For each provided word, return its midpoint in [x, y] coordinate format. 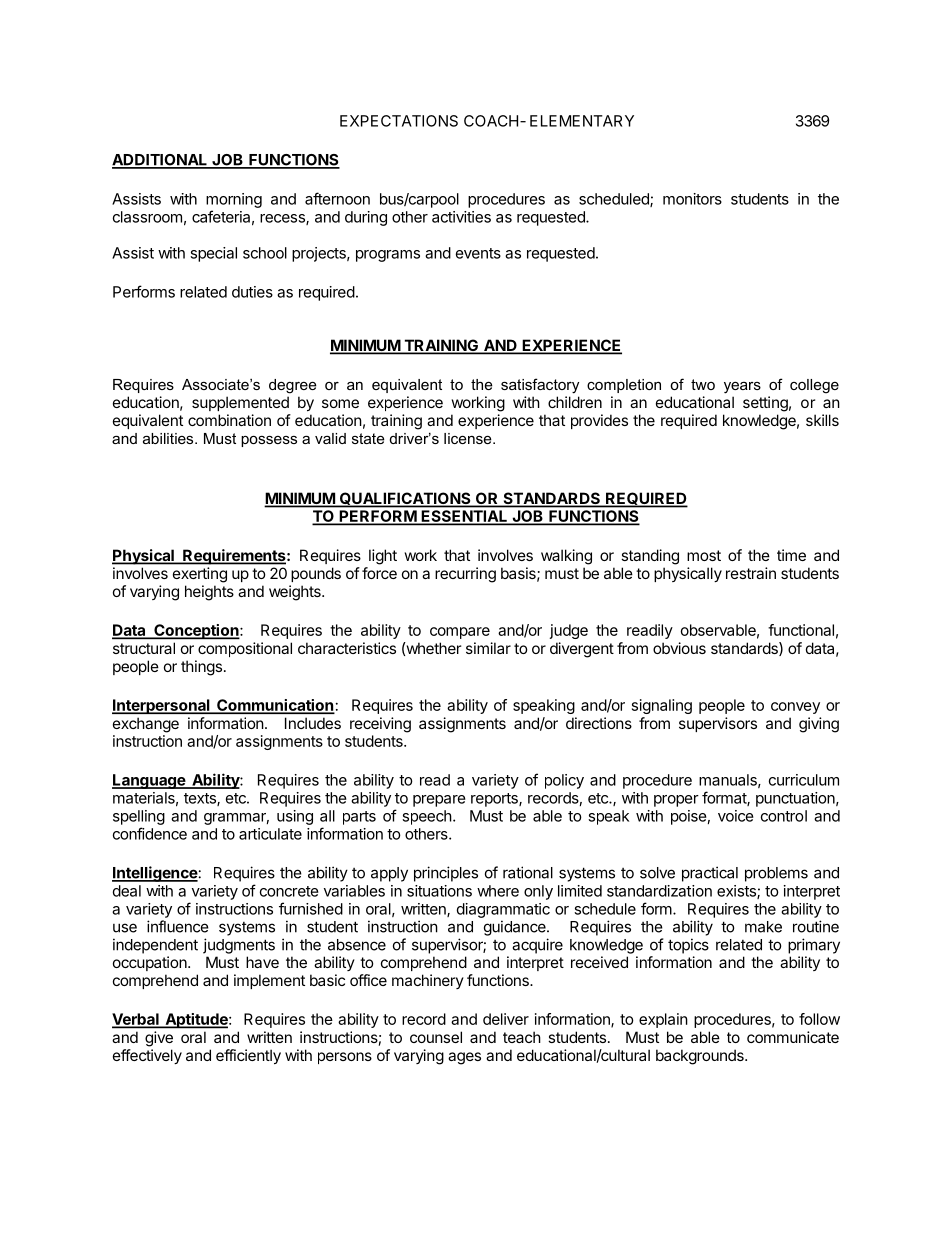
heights [209, 593]
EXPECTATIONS [399, 121]
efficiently [248, 1056]
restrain [751, 573]
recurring [465, 575]
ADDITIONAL [161, 161]
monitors [692, 199]
